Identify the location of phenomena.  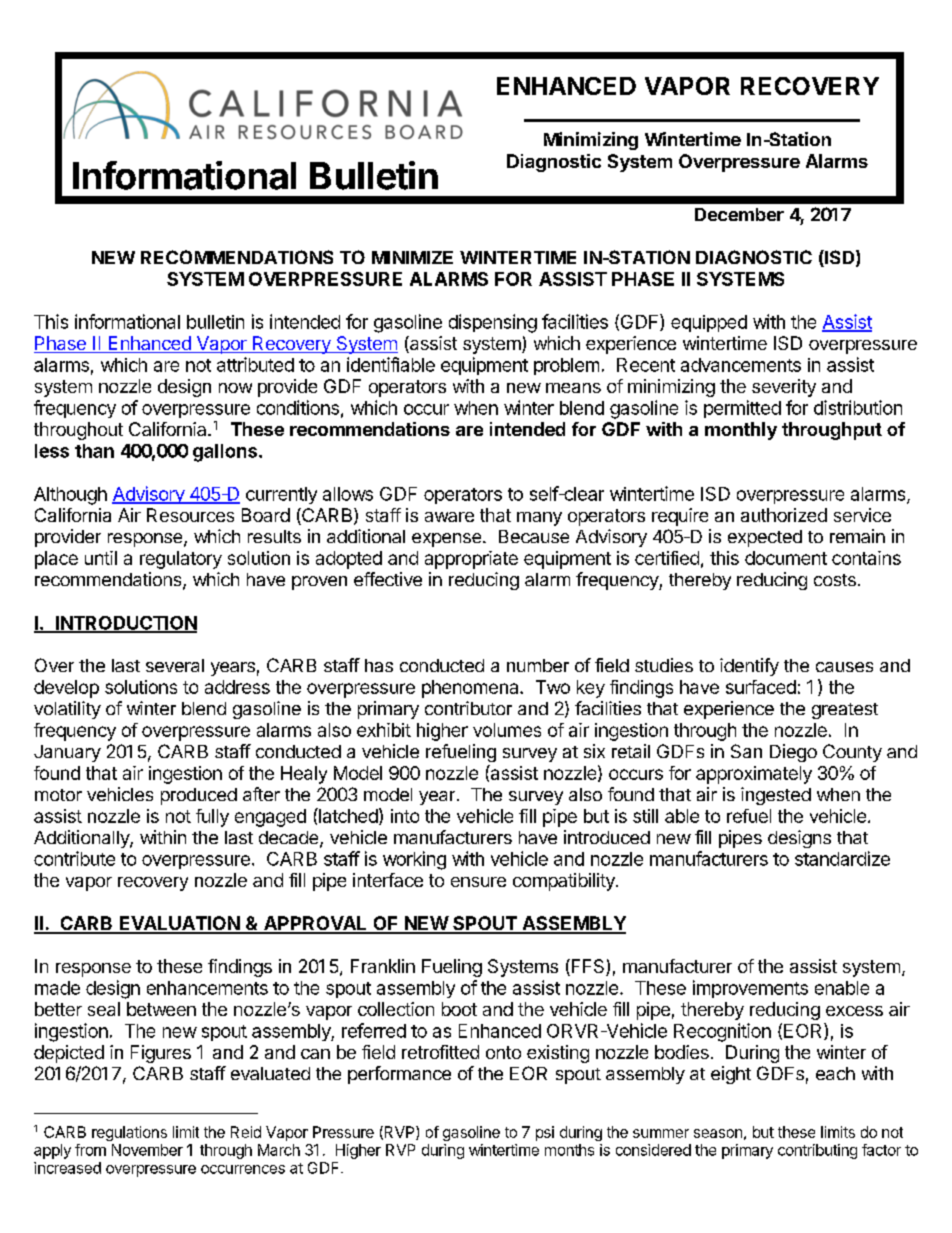
(471, 689).
